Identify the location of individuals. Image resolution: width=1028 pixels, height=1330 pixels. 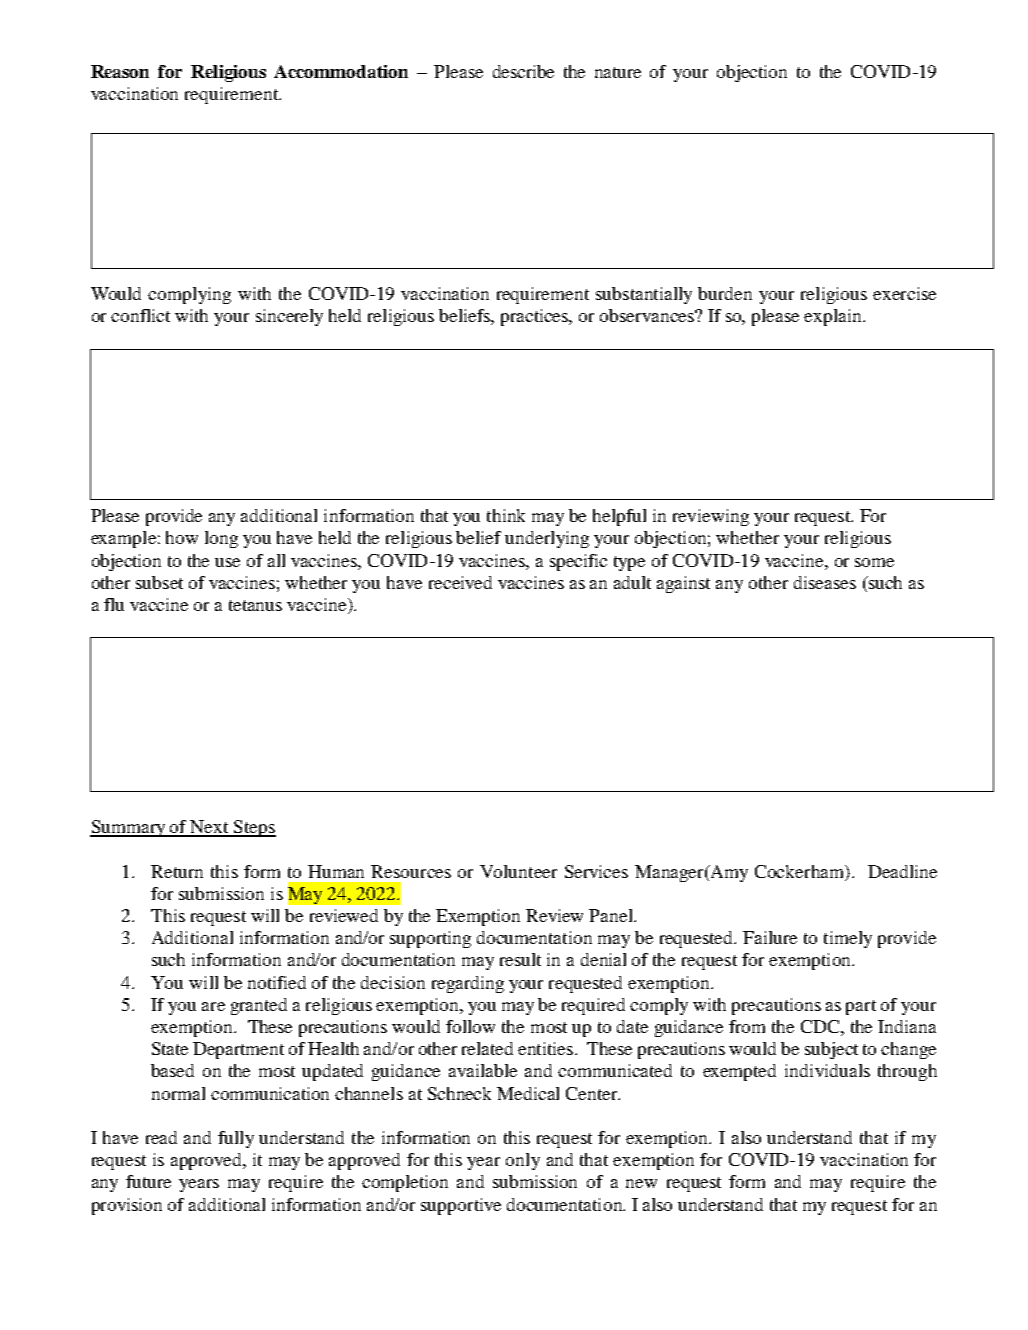
(827, 1070).
